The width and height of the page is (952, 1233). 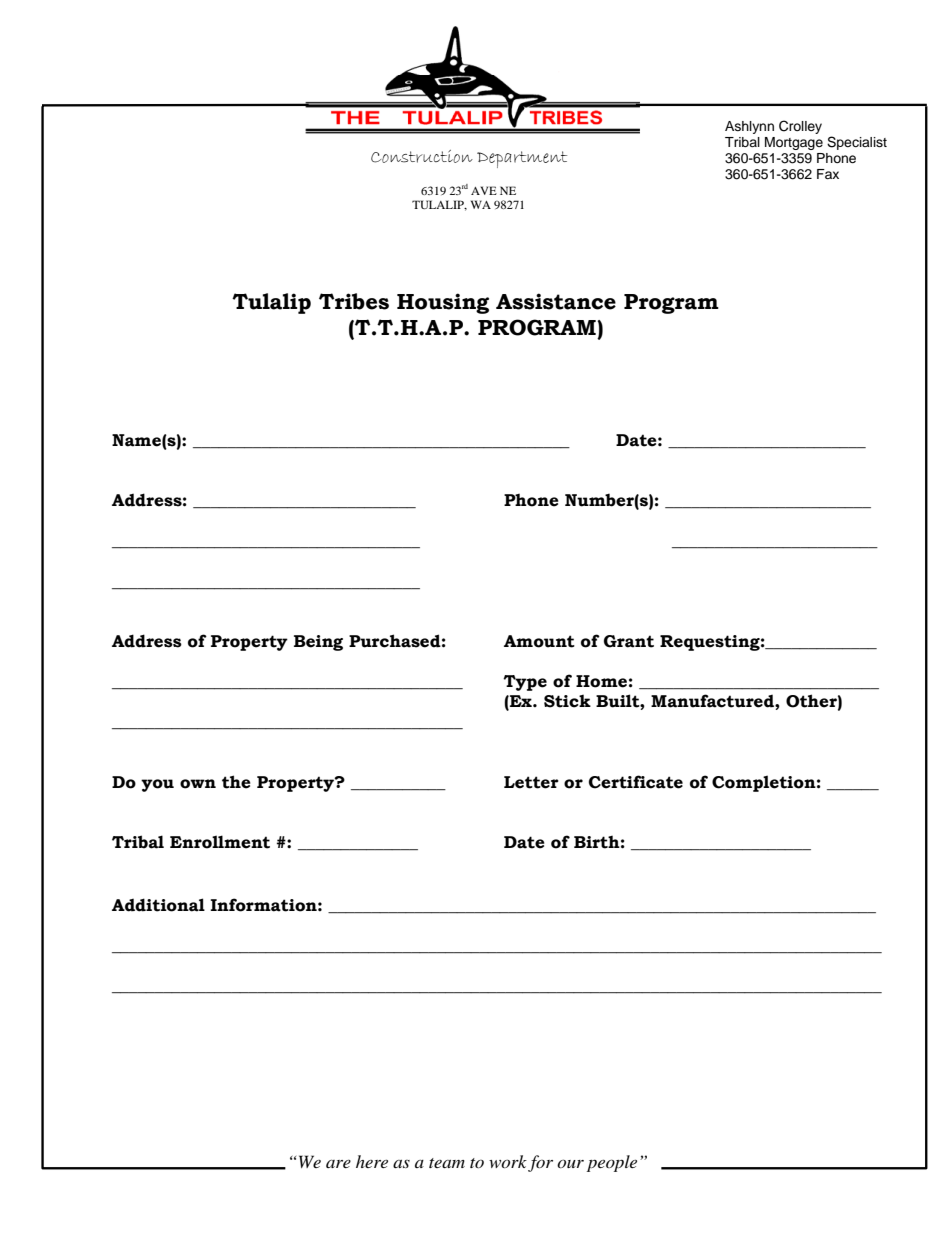 I want to click on Being, so click(x=318, y=643).
